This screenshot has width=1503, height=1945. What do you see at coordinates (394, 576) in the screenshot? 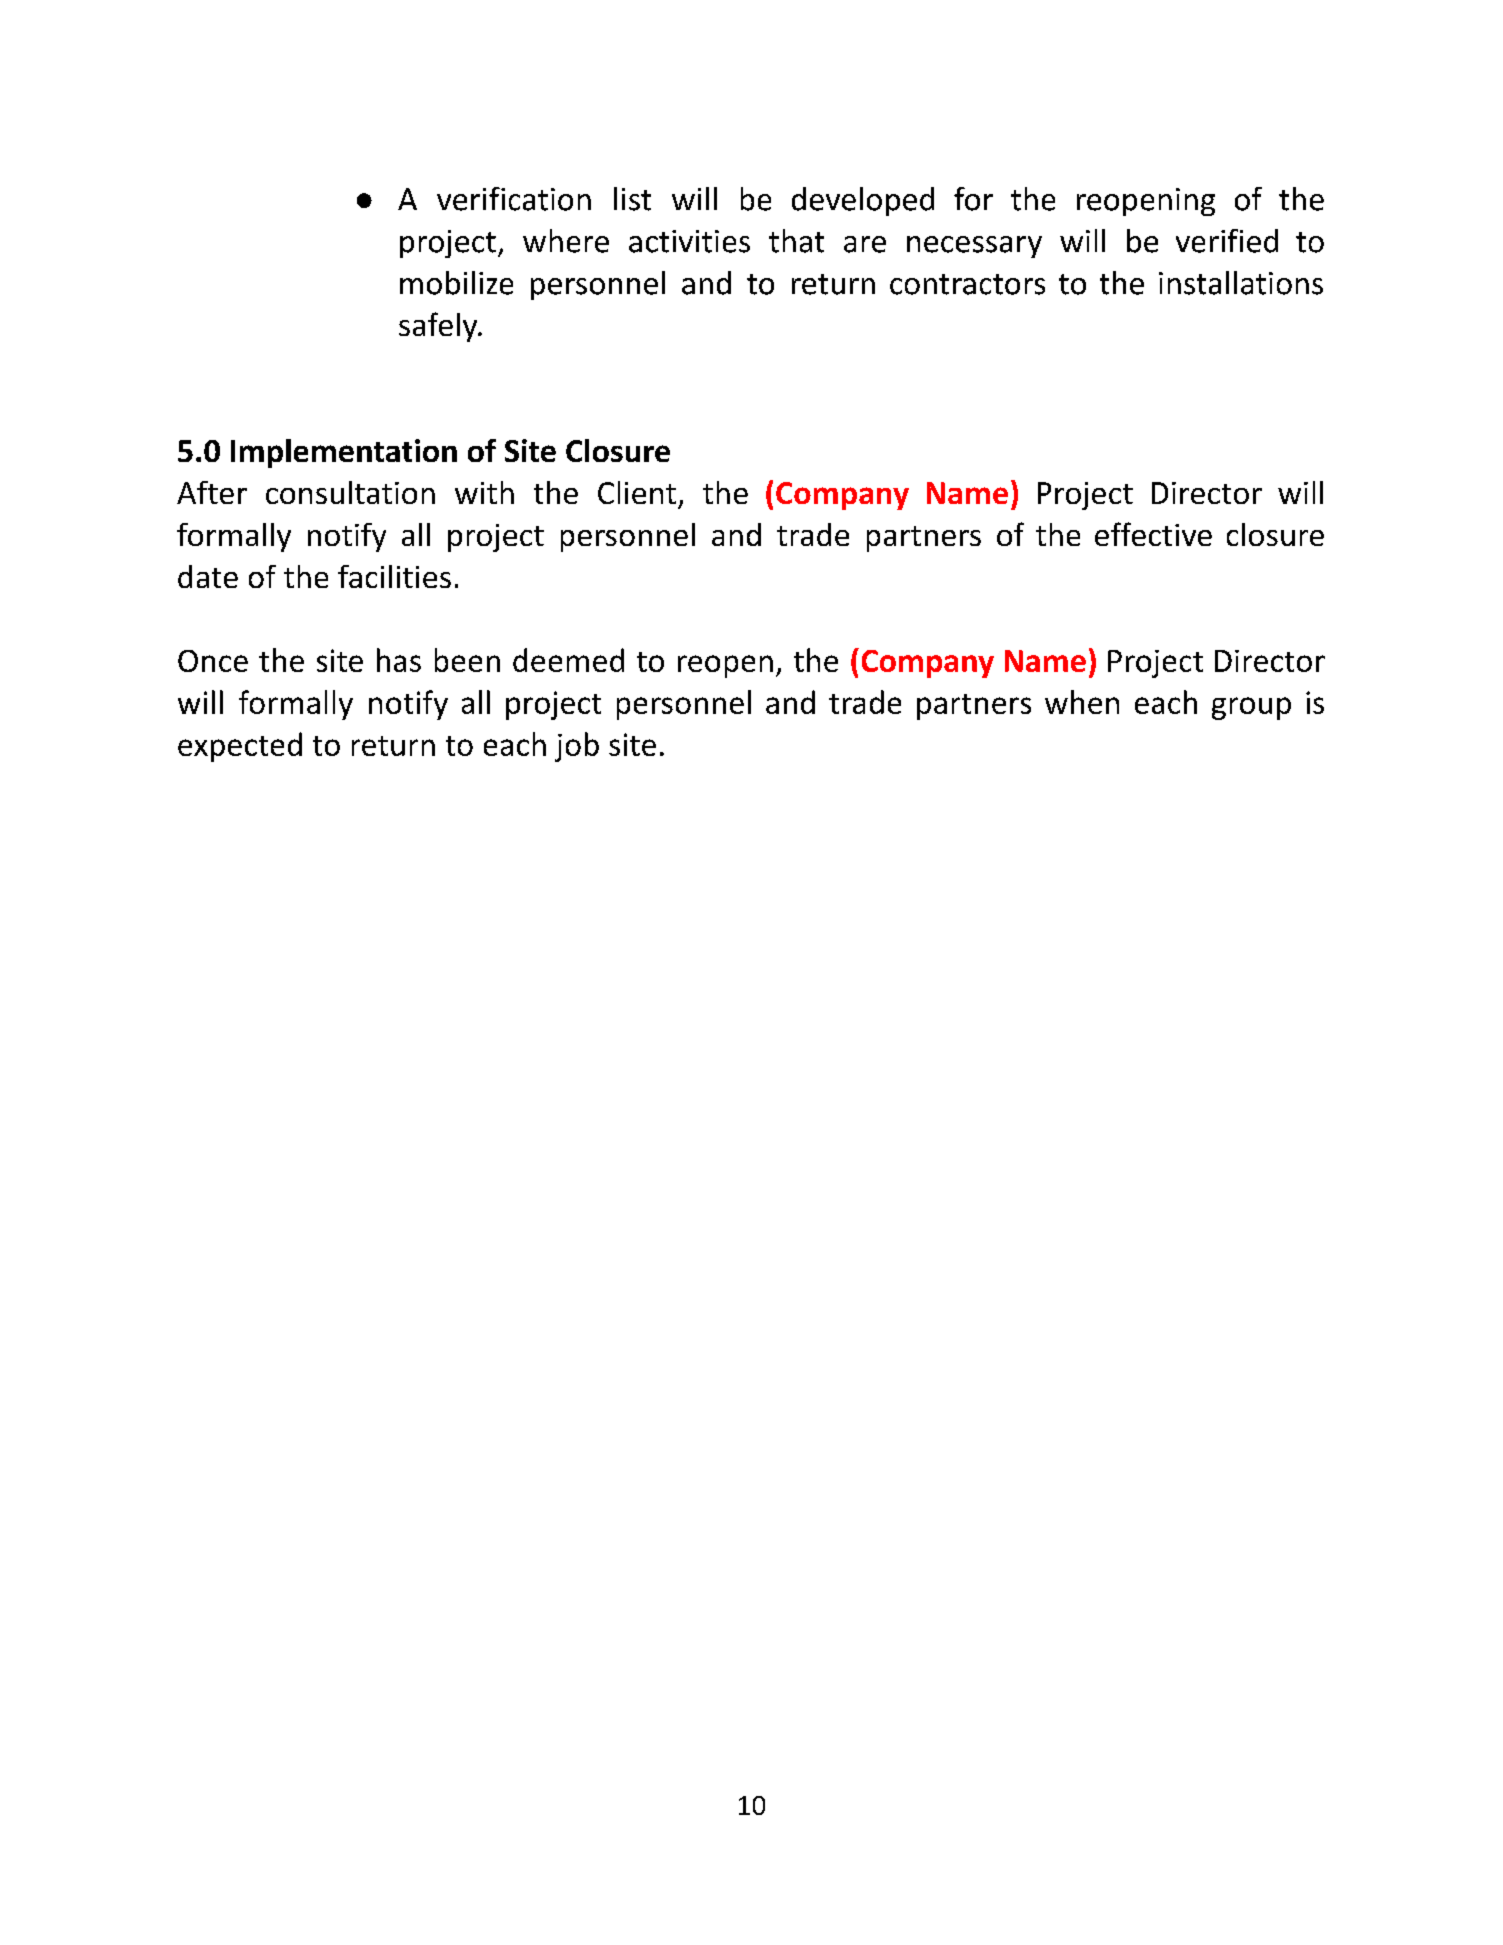
I see `facilities` at bounding box center [394, 576].
